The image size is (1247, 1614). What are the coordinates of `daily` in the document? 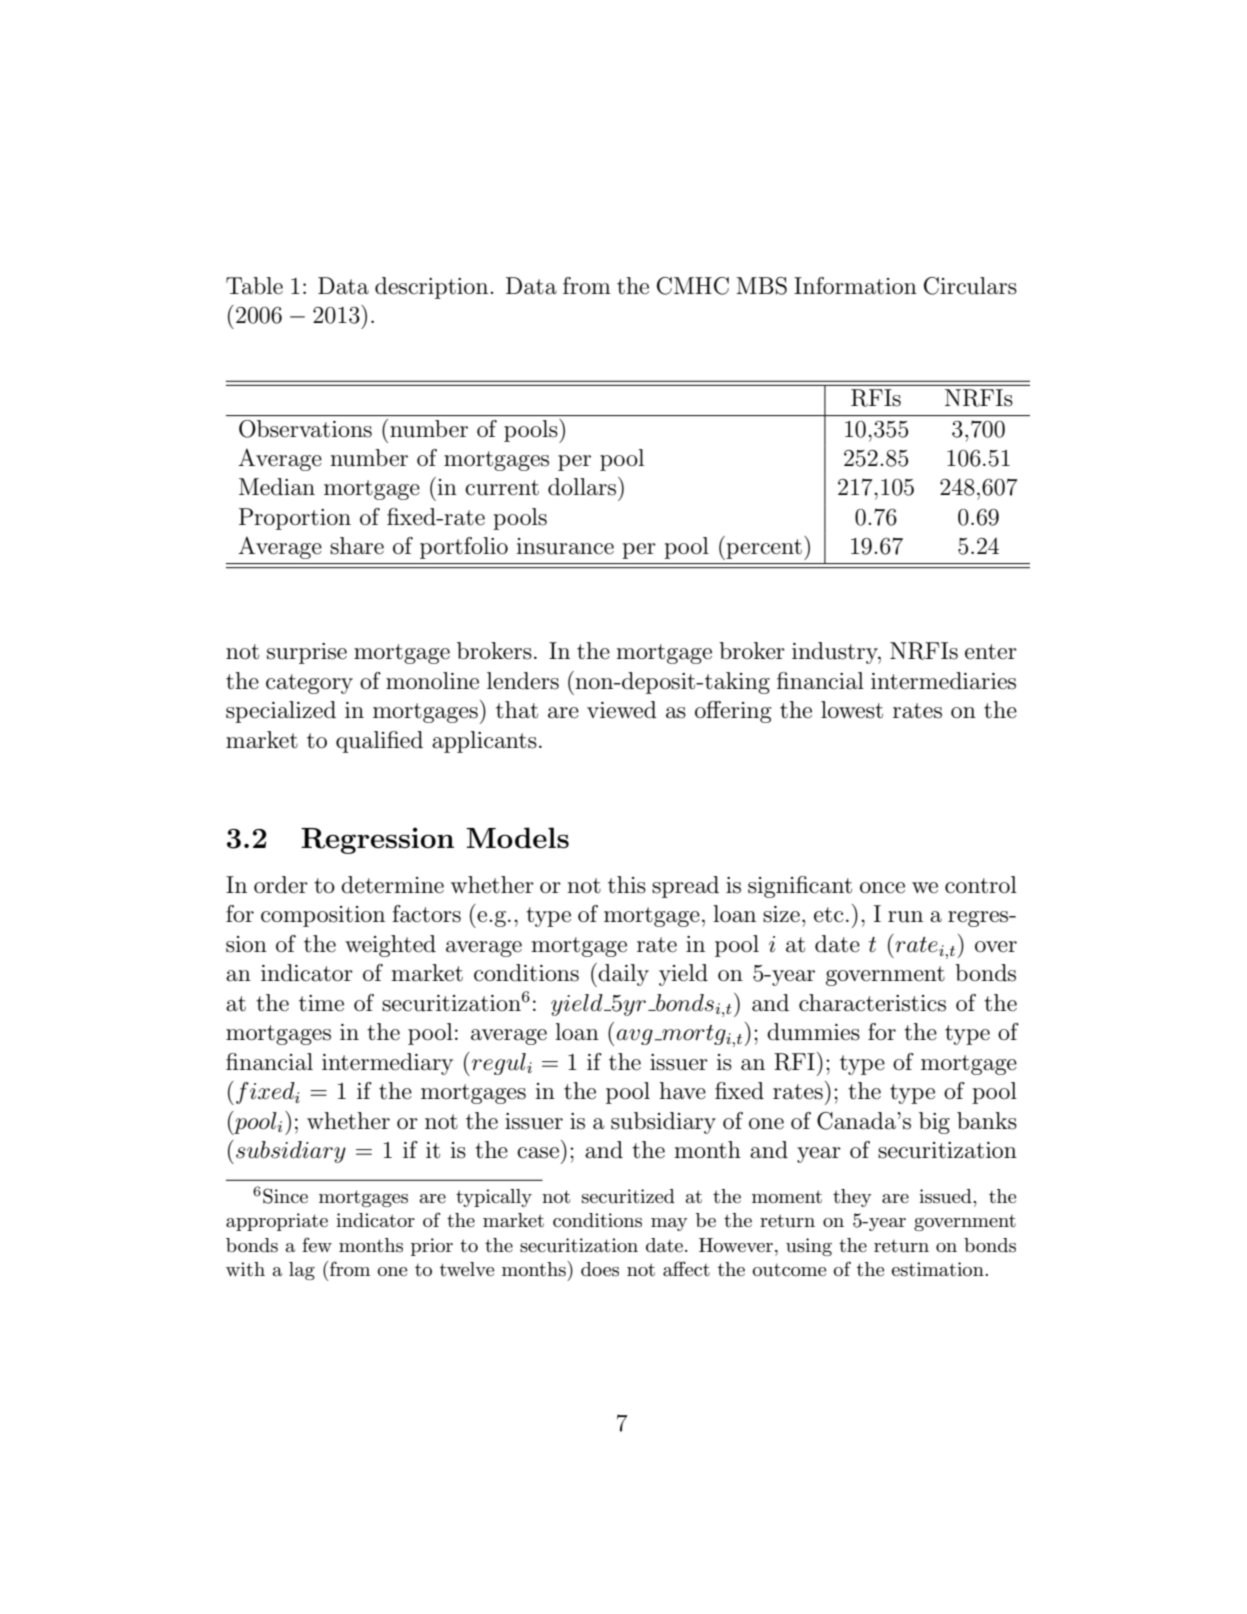 It's located at (623, 975).
